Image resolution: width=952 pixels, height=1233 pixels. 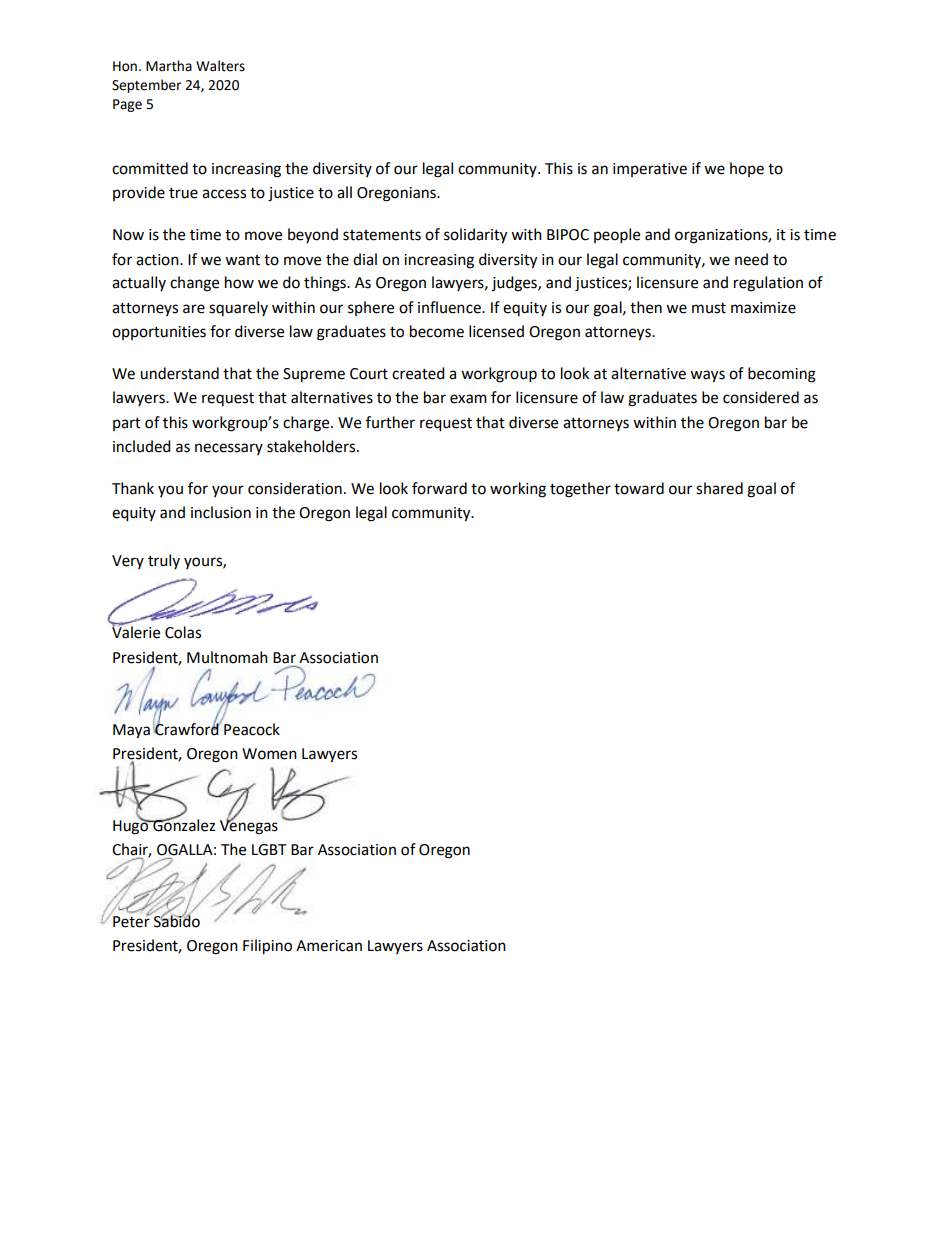 I want to click on Walters, so click(x=220, y=66).
